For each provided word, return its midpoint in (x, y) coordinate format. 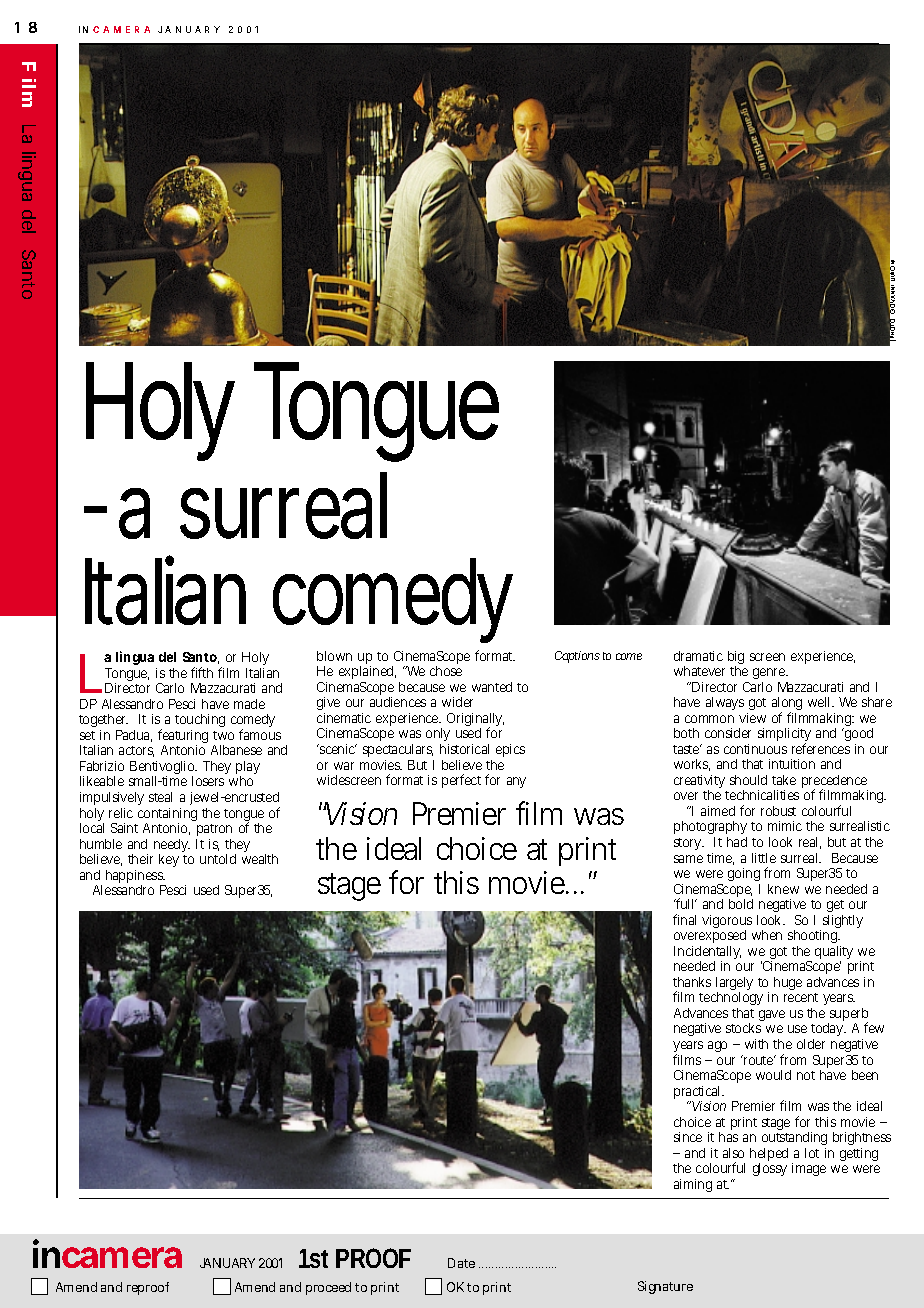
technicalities (762, 795)
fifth (202, 672)
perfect (461, 781)
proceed (328, 1288)
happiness (136, 878)
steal (160, 797)
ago (717, 1046)
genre (770, 675)
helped (769, 1156)
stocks (743, 1028)
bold (741, 904)
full (685, 903)
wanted (492, 687)
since (688, 1137)
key (169, 860)
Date (461, 1263)
